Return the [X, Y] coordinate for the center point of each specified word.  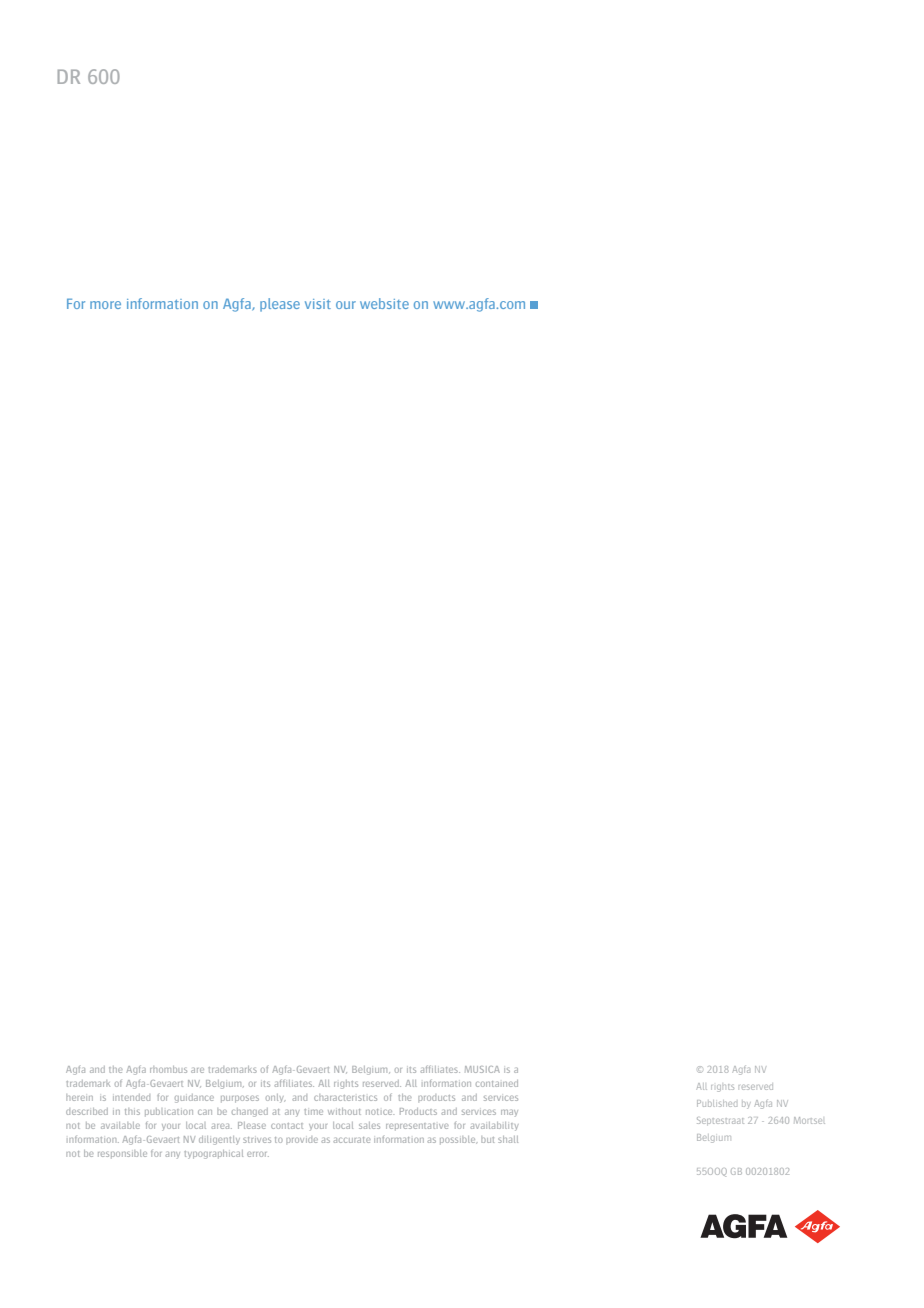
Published [717, 1103]
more [105, 305]
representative [417, 1127]
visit [318, 304]
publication [169, 1112]
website [384, 303]
